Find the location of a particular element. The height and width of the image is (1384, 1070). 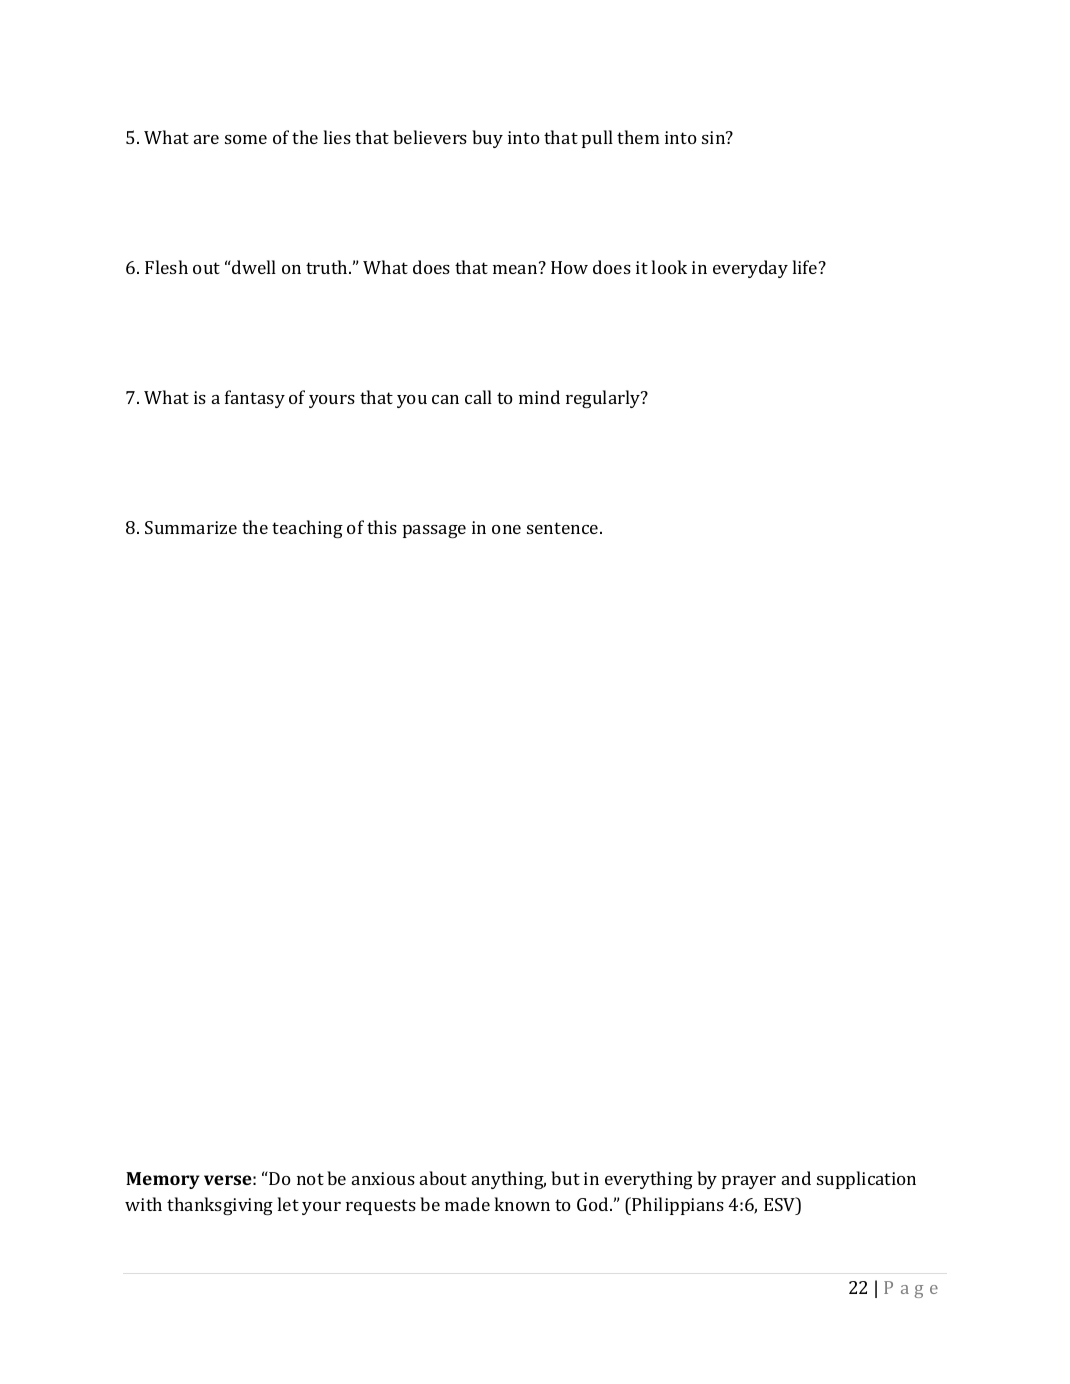

buy is located at coordinates (487, 139).
